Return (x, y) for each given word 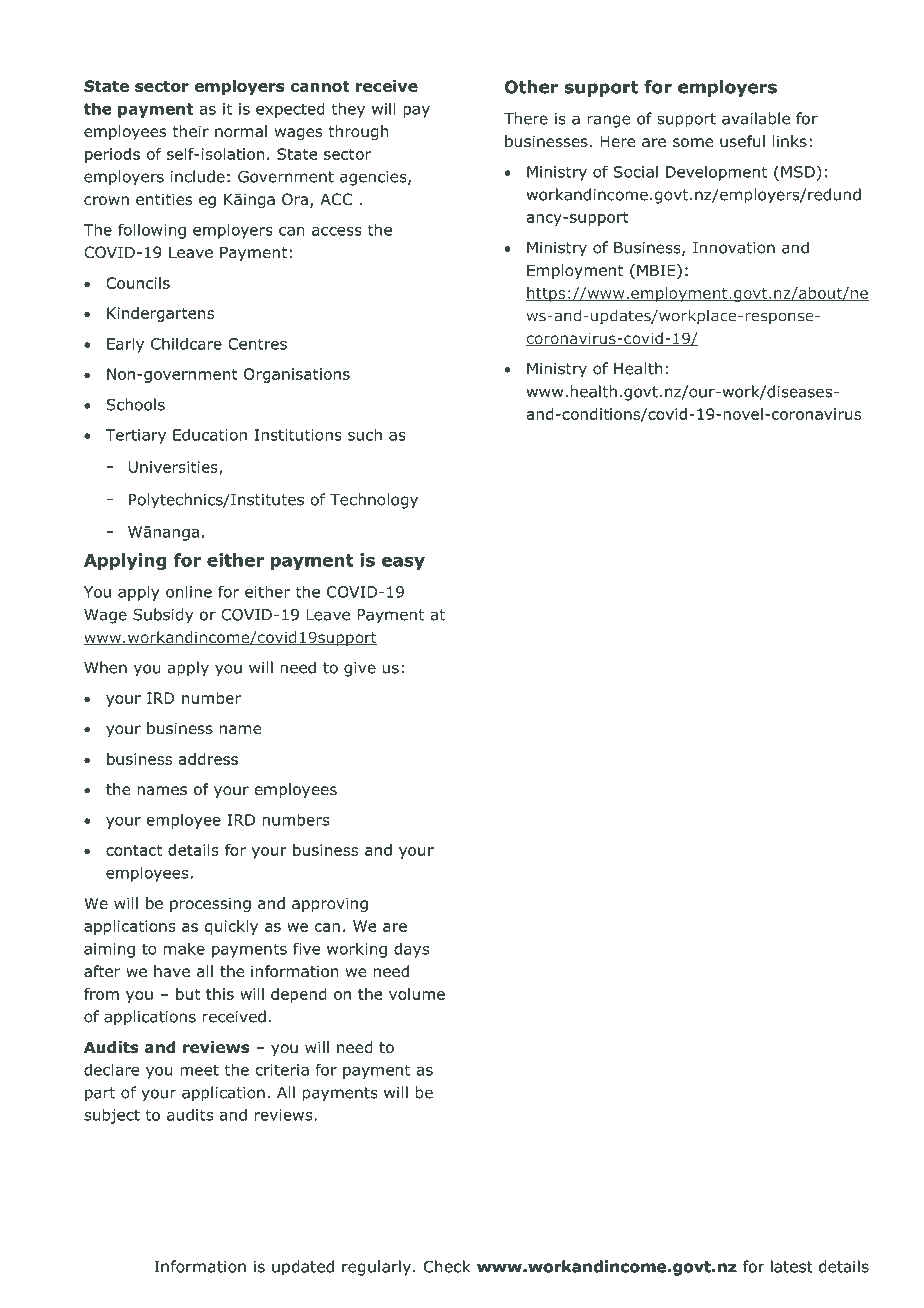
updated (303, 1268)
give (360, 669)
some (693, 143)
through (358, 132)
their (190, 131)
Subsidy (163, 616)
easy (403, 563)
